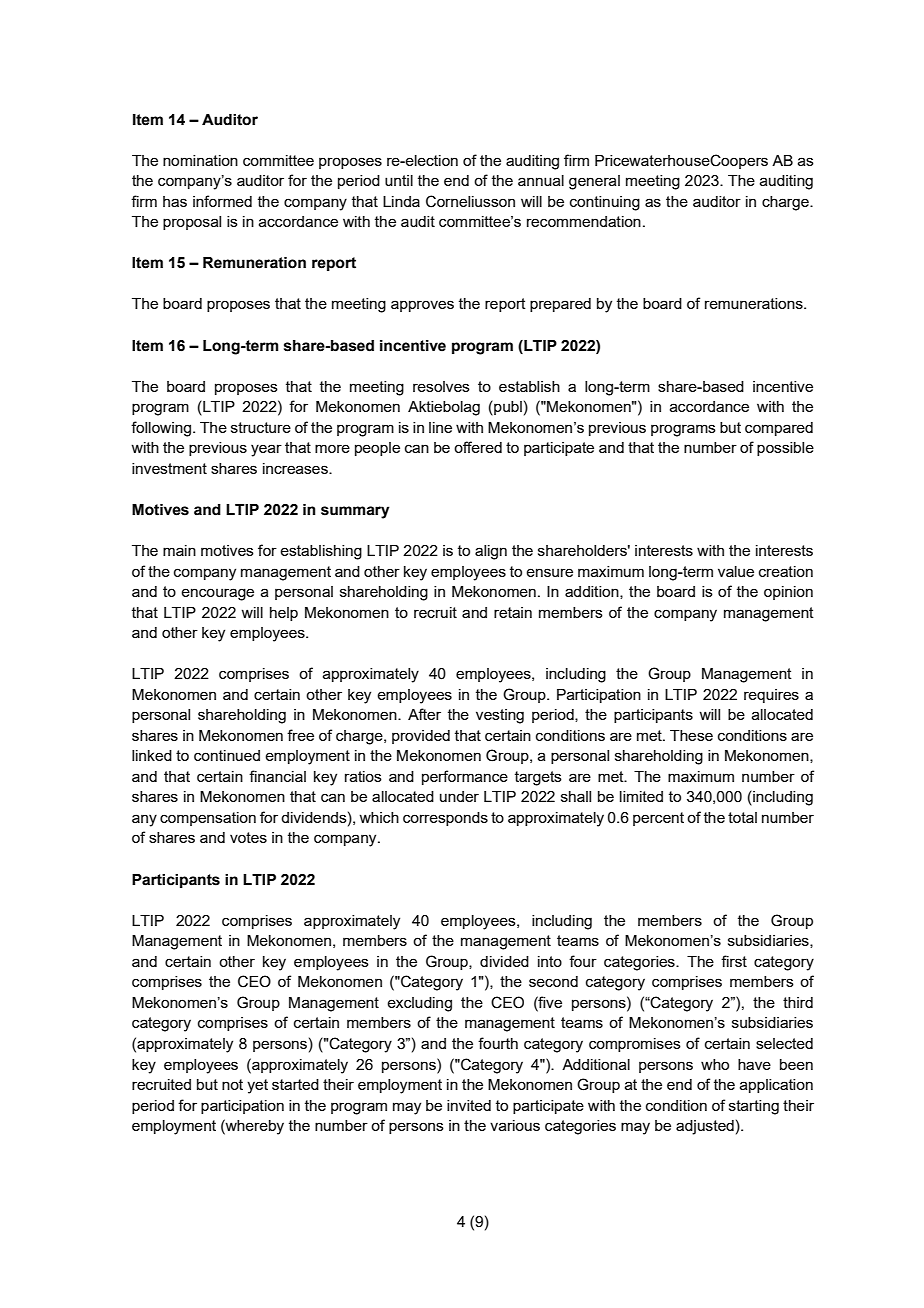 The image size is (924, 1308). I want to click on not, so click(232, 1084).
